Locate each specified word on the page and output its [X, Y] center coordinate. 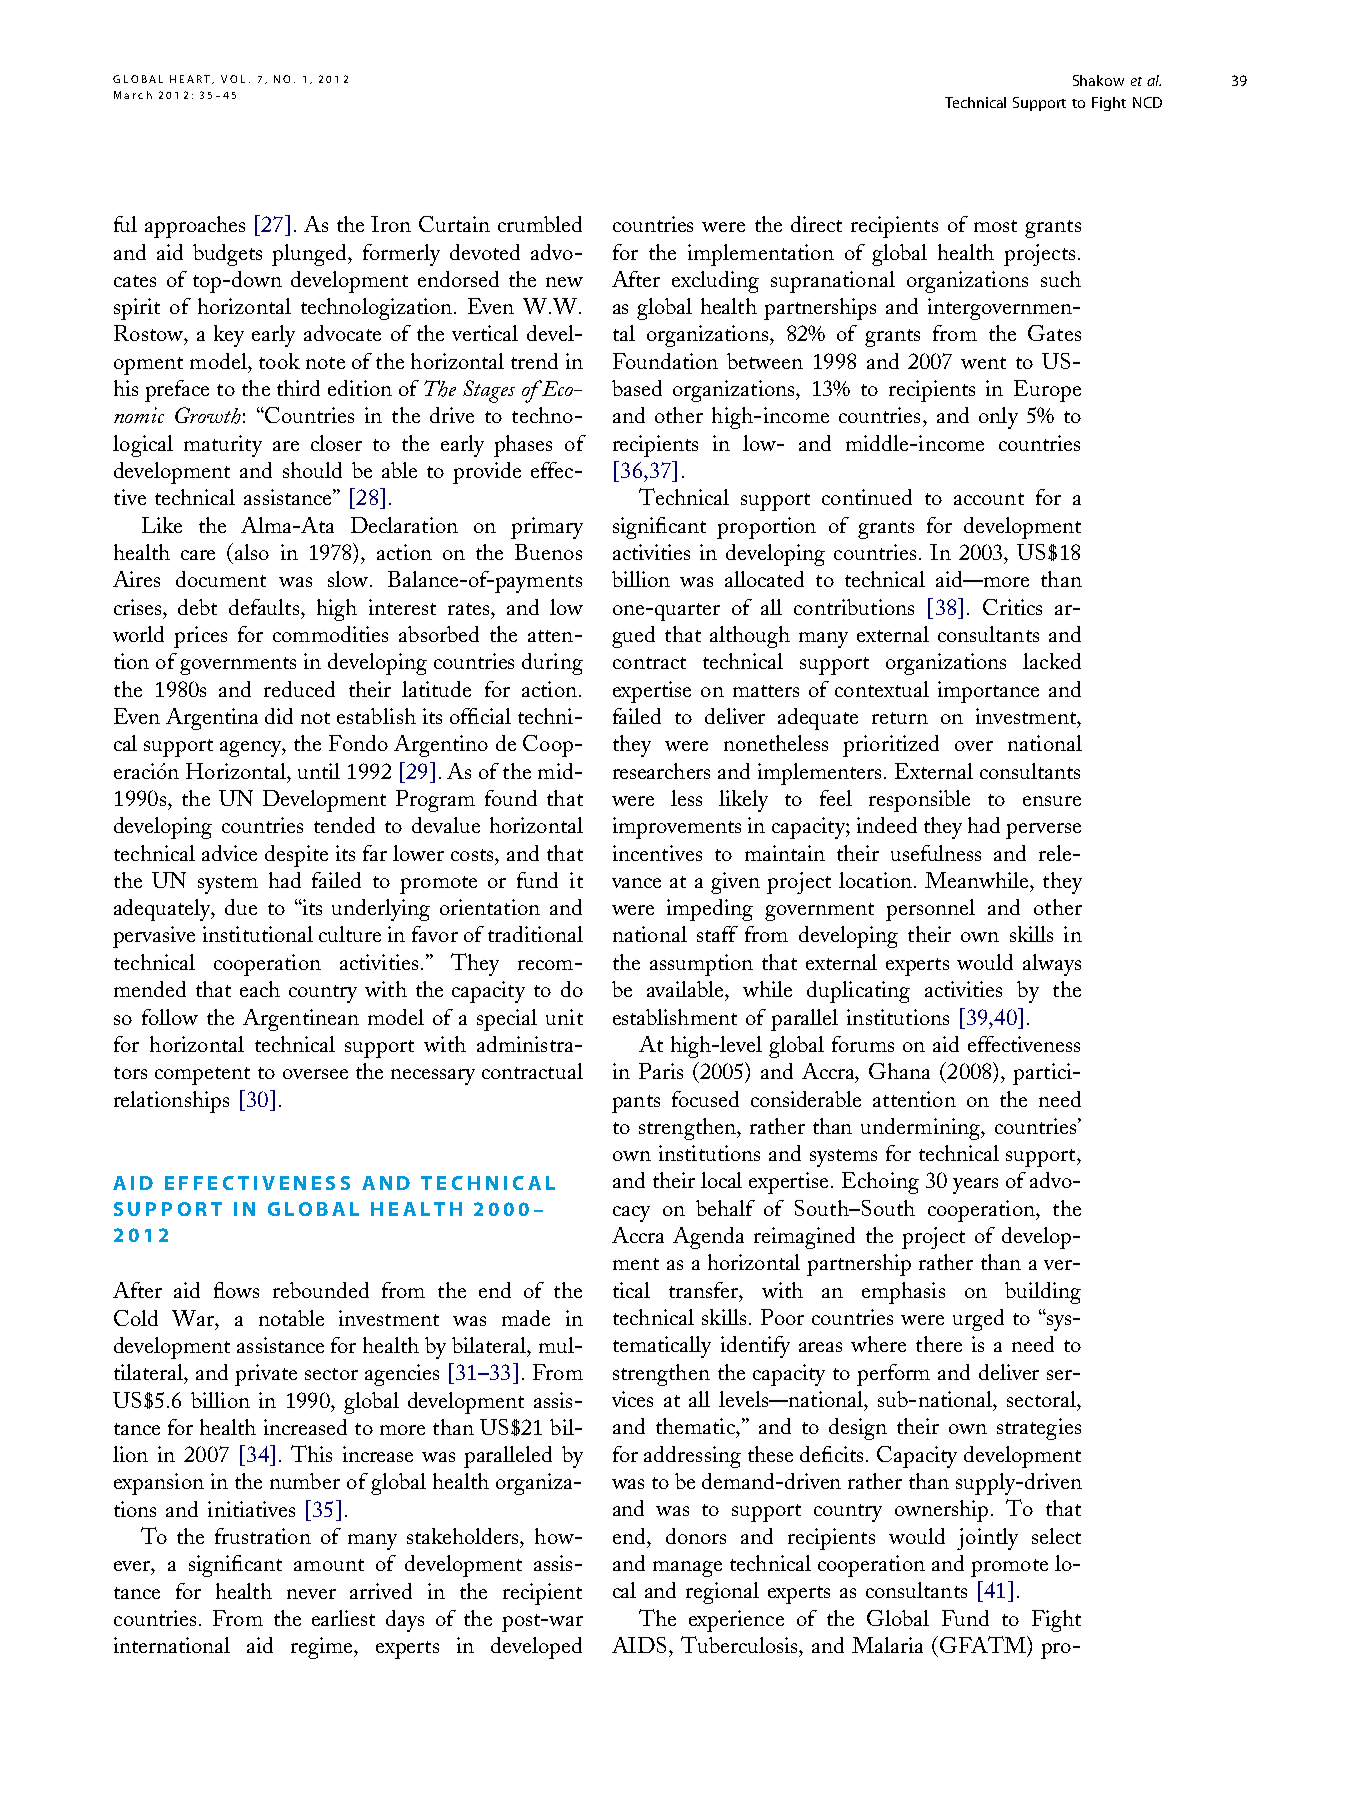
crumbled [540, 224]
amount [329, 1565]
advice [229, 853]
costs [473, 855]
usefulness [936, 853]
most [995, 226]
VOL [233, 79]
